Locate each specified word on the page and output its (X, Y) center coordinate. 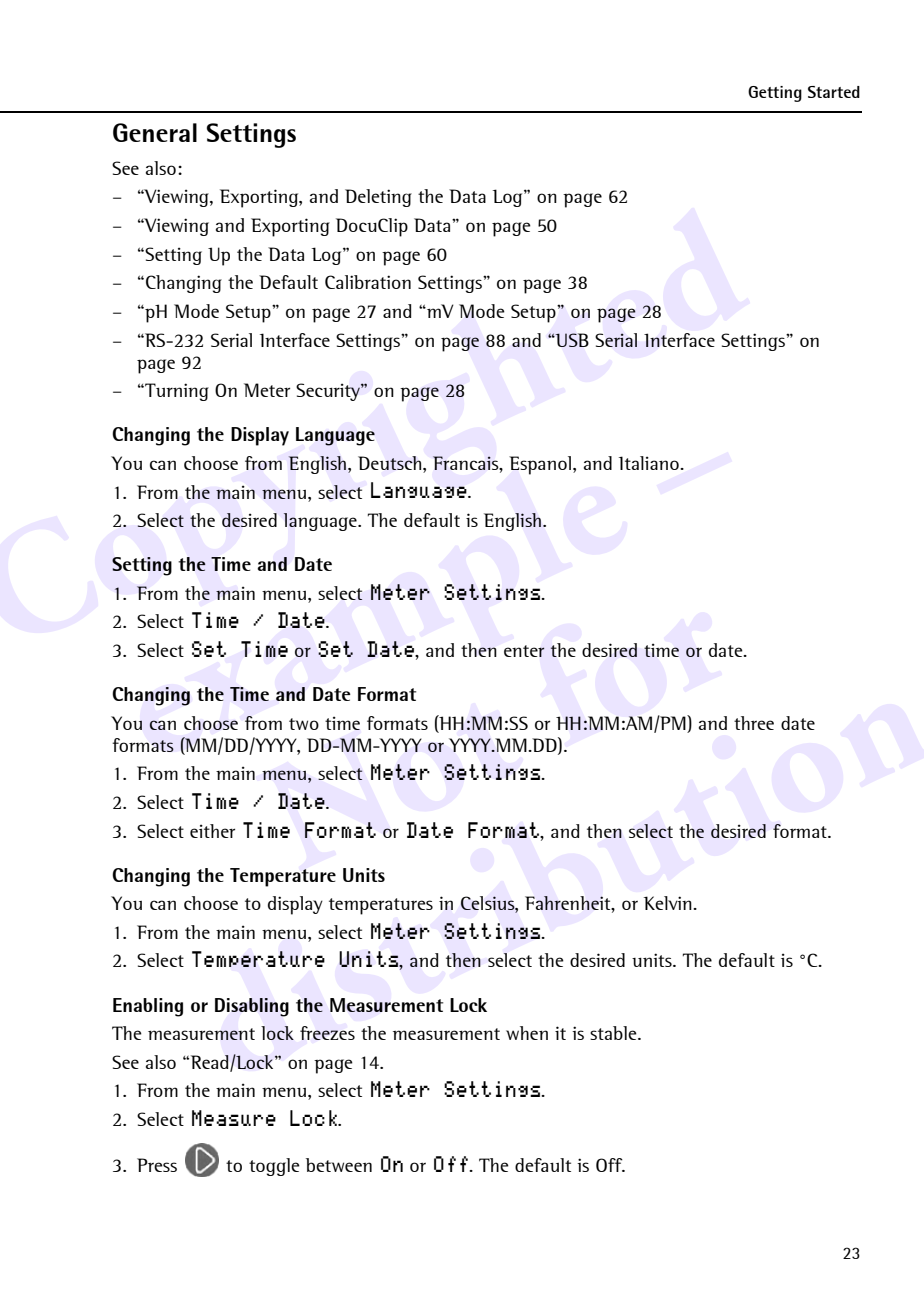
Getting (775, 94)
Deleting (378, 198)
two (304, 724)
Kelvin (669, 903)
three (754, 723)
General (155, 132)
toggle (274, 1167)
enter (524, 651)
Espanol (540, 465)
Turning (176, 392)
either (212, 831)
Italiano (650, 463)
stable (614, 1033)
